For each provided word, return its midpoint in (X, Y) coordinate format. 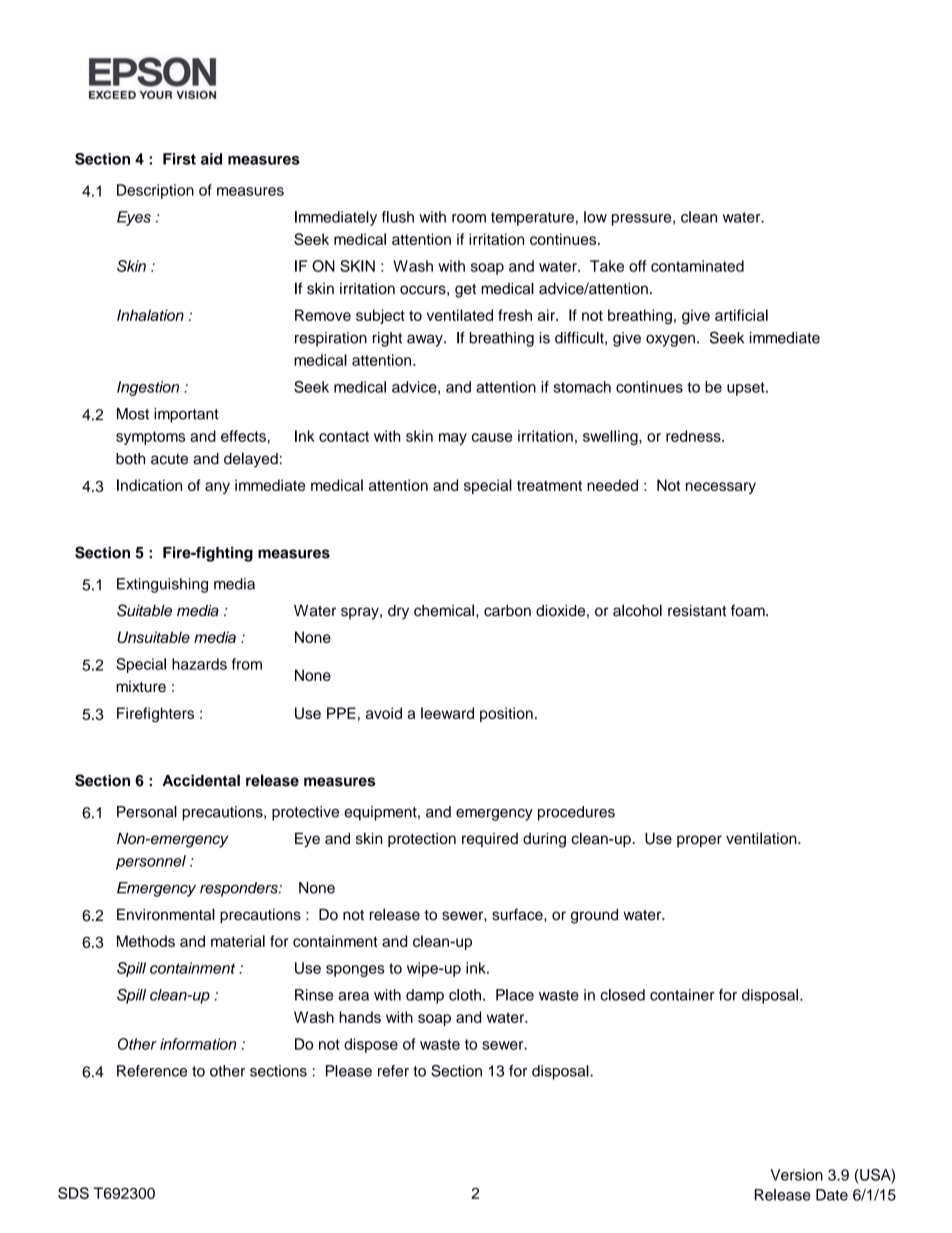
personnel (151, 862)
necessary (721, 488)
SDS (73, 1193)
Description (155, 191)
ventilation (762, 838)
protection (422, 840)
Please (349, 1071)
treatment (549, 485)
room (469, 218)
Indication (149, 485)
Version (796, 1175)
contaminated (697, 266)
